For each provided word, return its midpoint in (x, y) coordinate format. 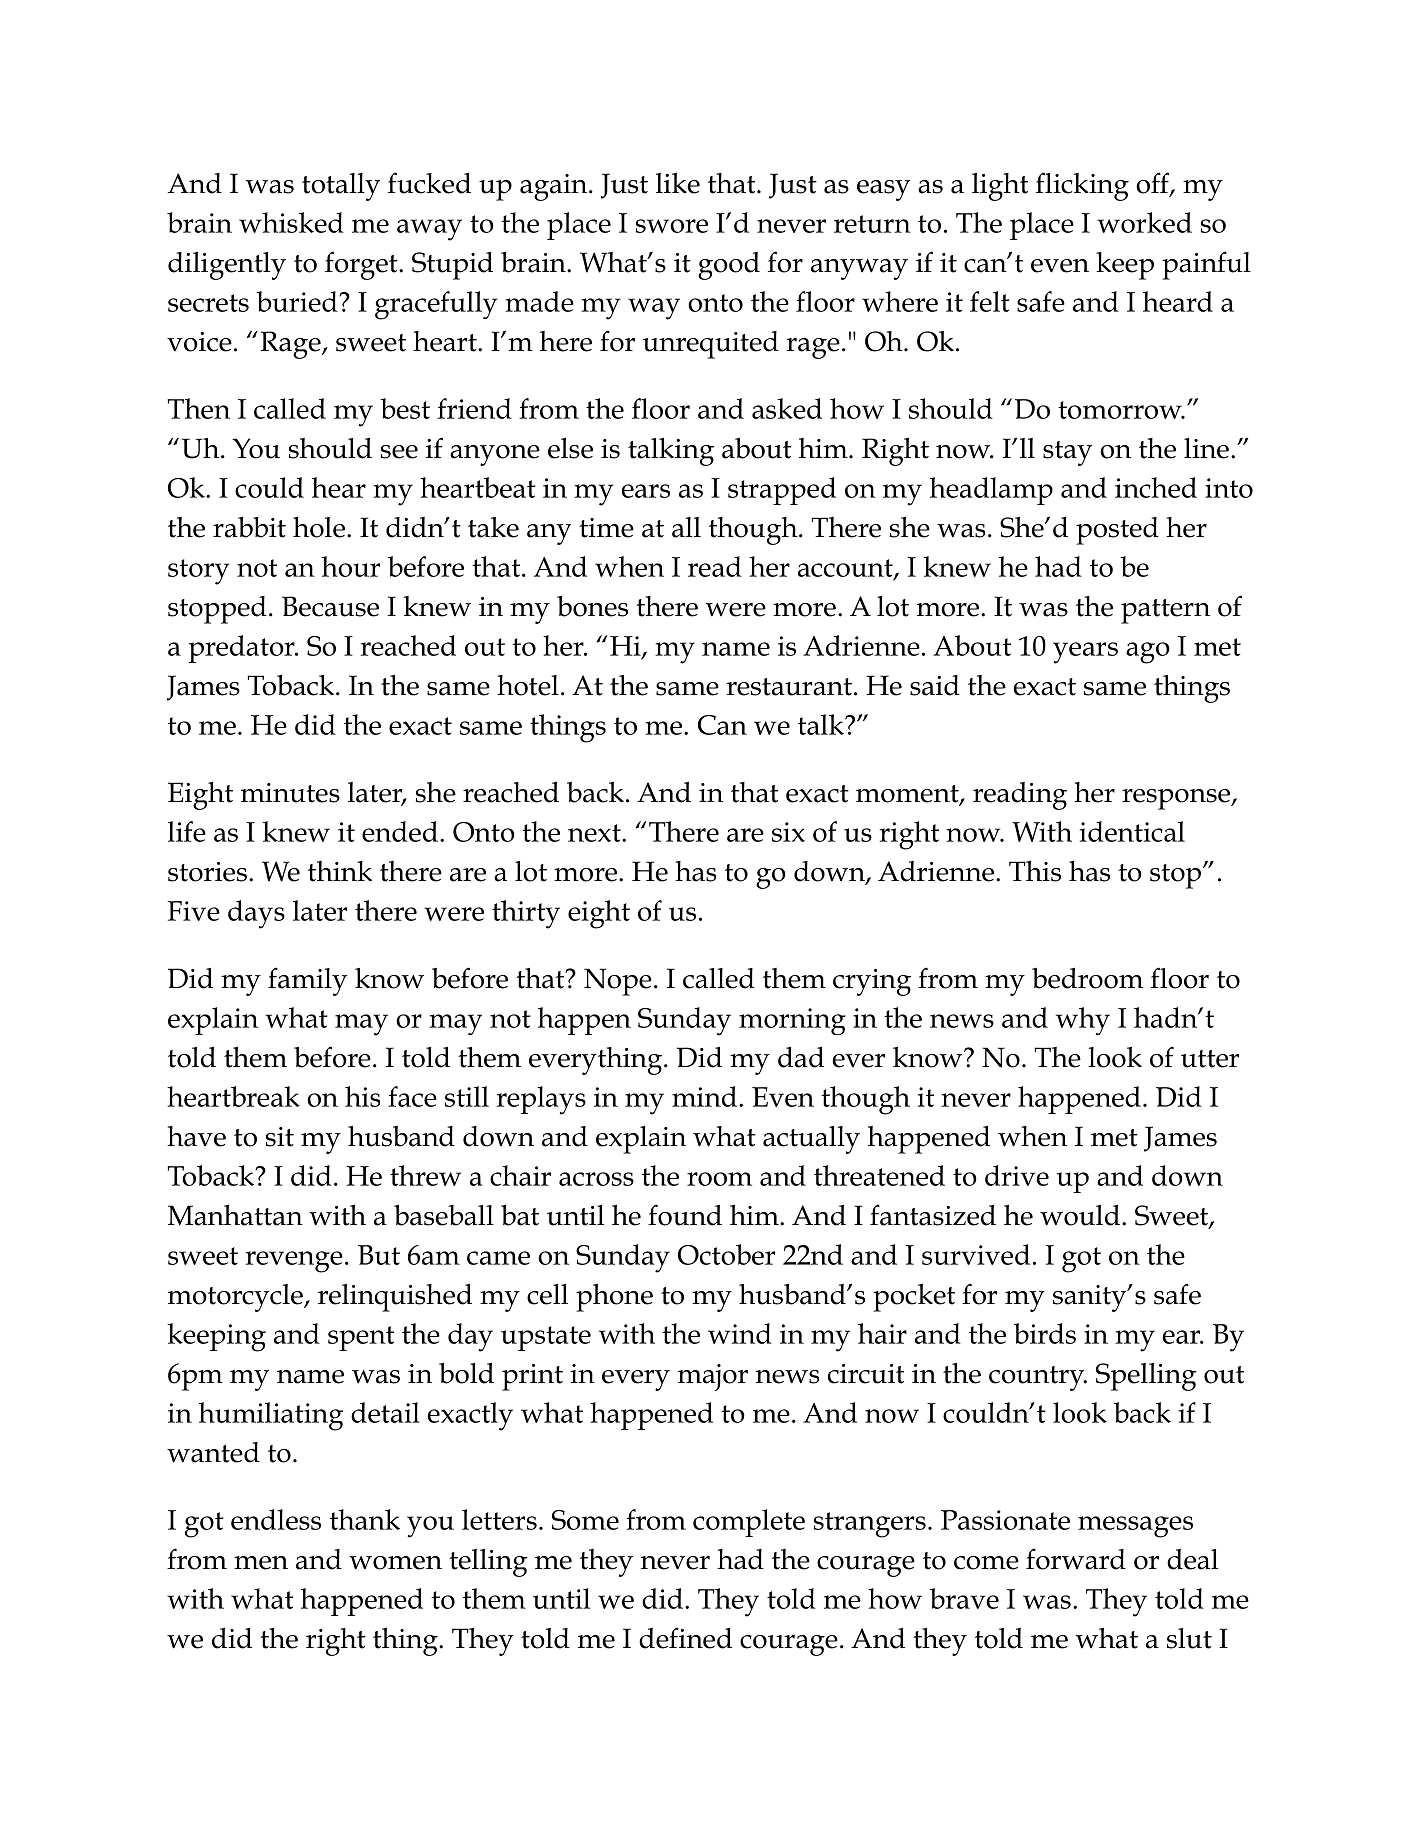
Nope (618, 982)
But (379, 1255)
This (1035, 871)
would (1080, 1215)
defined (685, 1638)
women (395, 1563)
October (726, 1254)
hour (351, 566)
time (606, 528)
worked (1144, 222)
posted (1117, 531)
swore (672, 226)
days (256, 914)
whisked (291, 222)
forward (1076, 1559)
